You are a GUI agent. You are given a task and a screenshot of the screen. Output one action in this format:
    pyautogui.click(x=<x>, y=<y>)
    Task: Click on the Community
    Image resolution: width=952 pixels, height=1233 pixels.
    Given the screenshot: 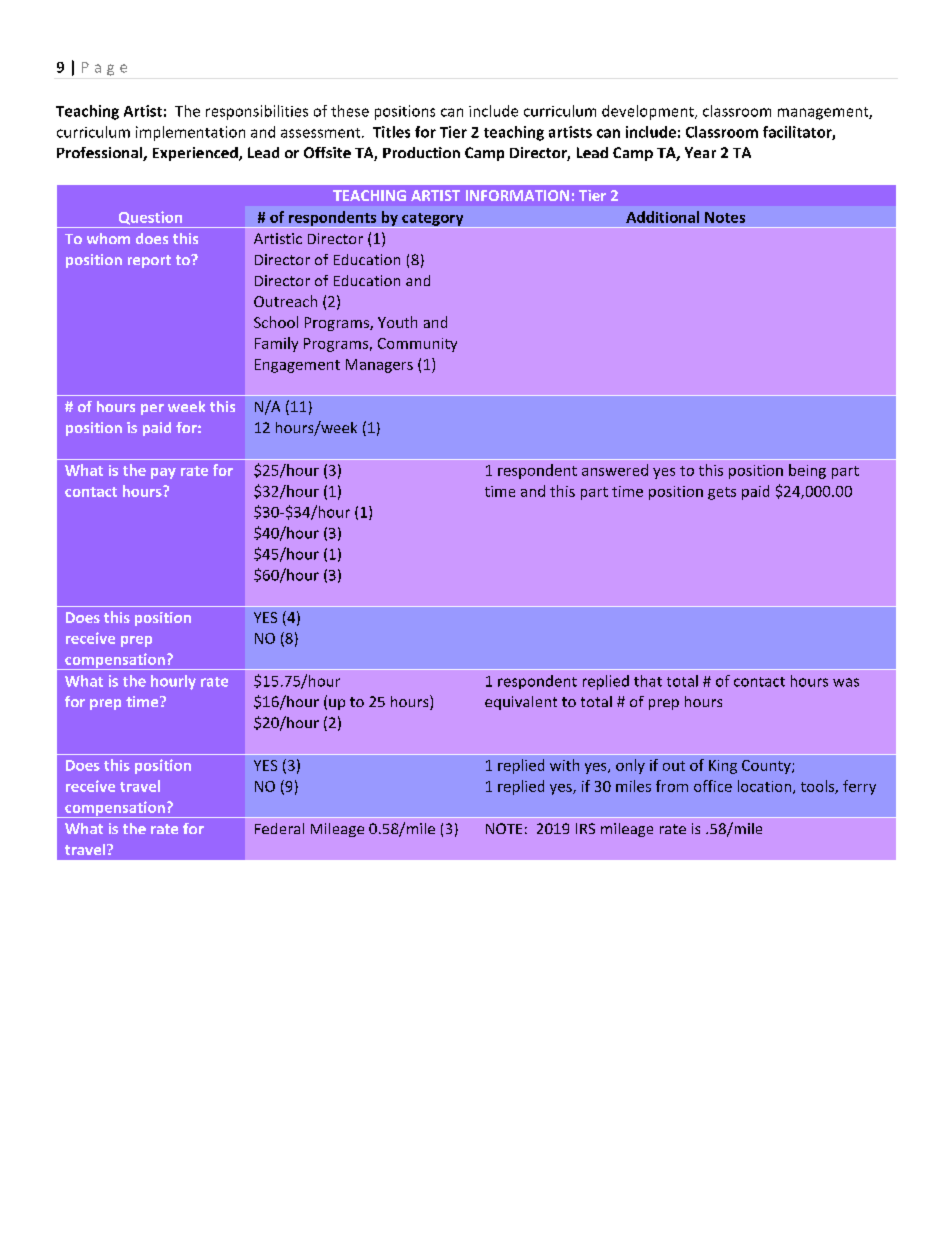 What is the action you would take?
    pyautogui.click(x=417, y=345)
